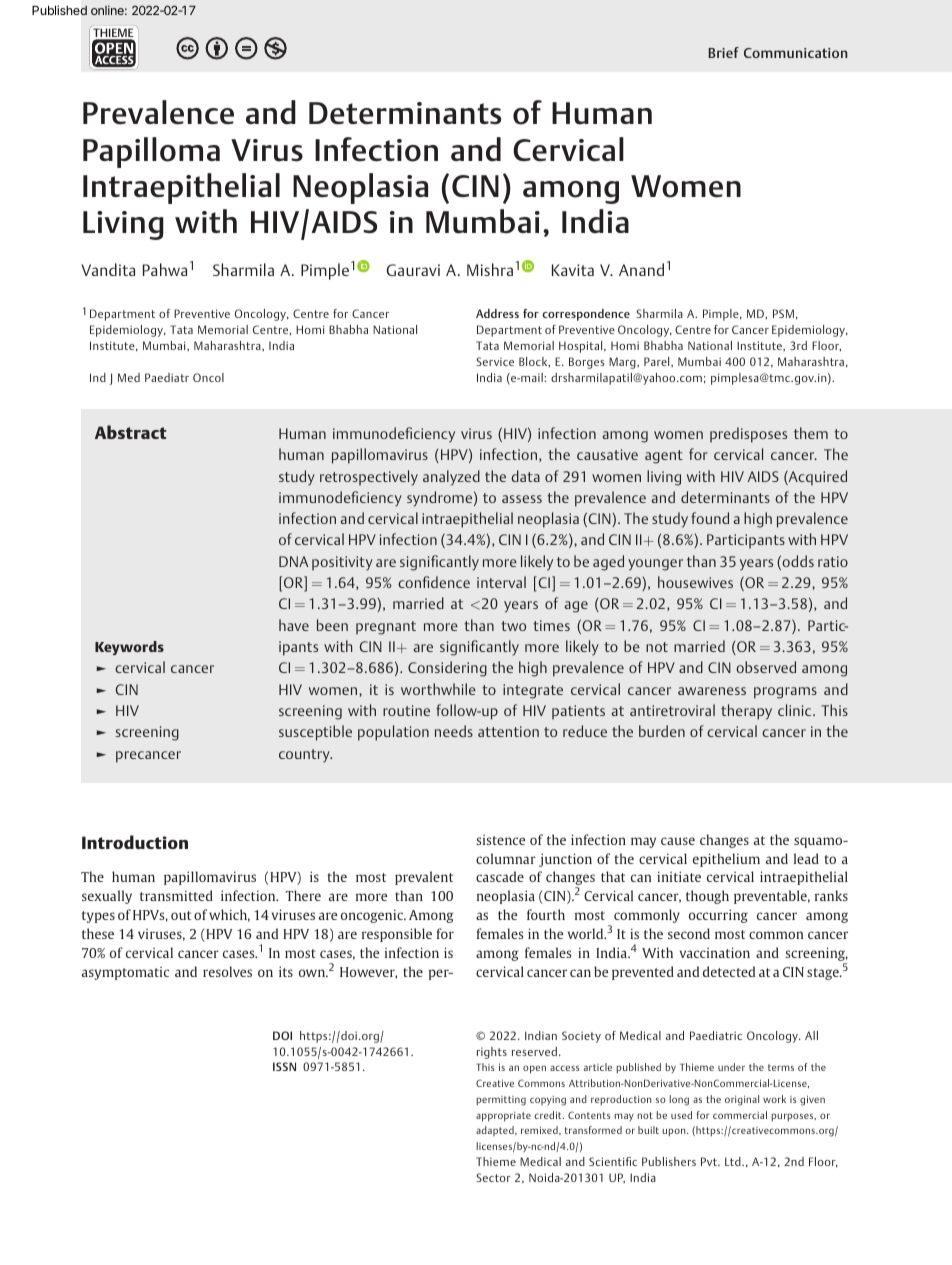  I want to click on Introduction, so click(135, 842).
